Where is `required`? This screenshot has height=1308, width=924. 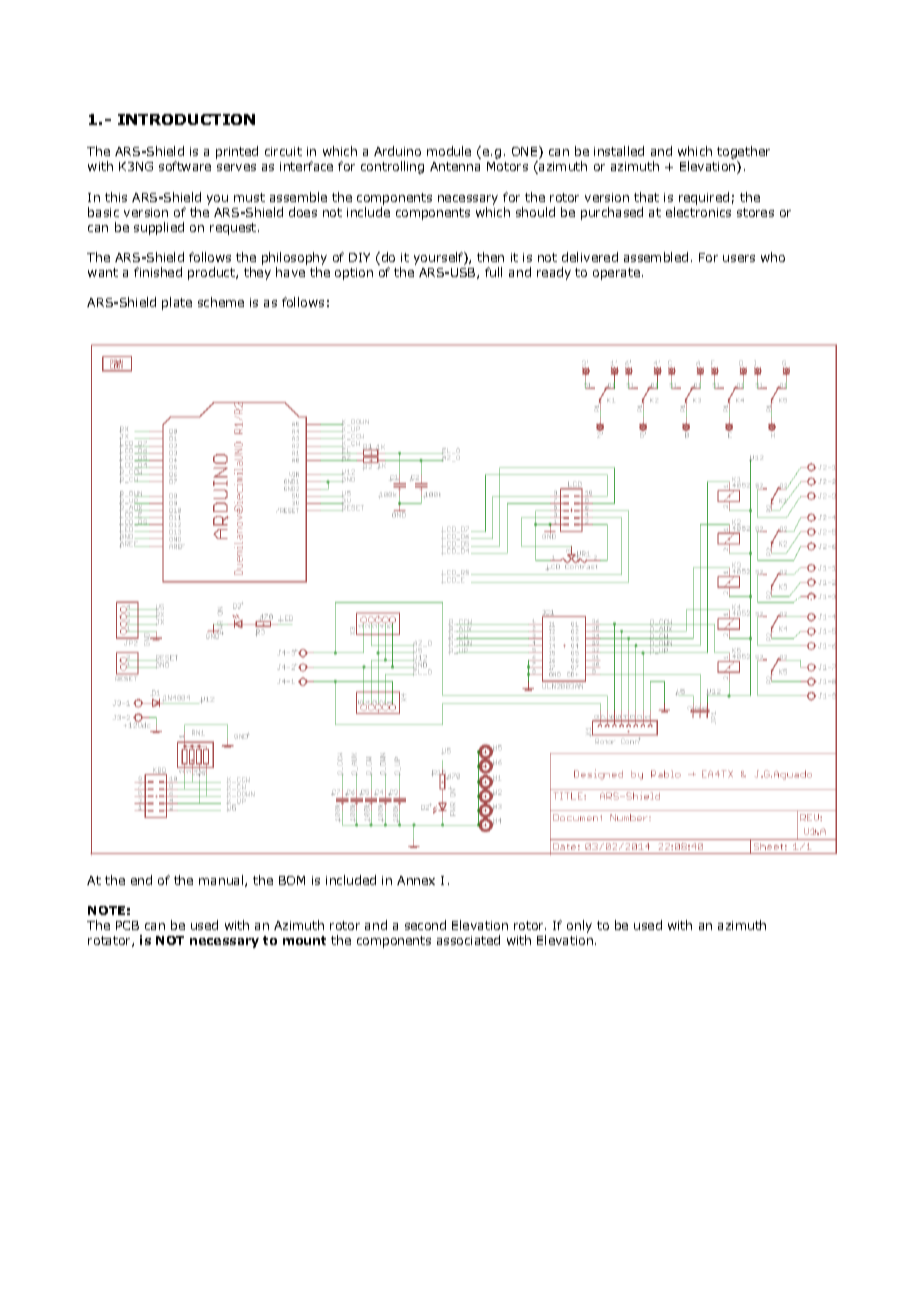
required is located at coordinates (704, 198).
